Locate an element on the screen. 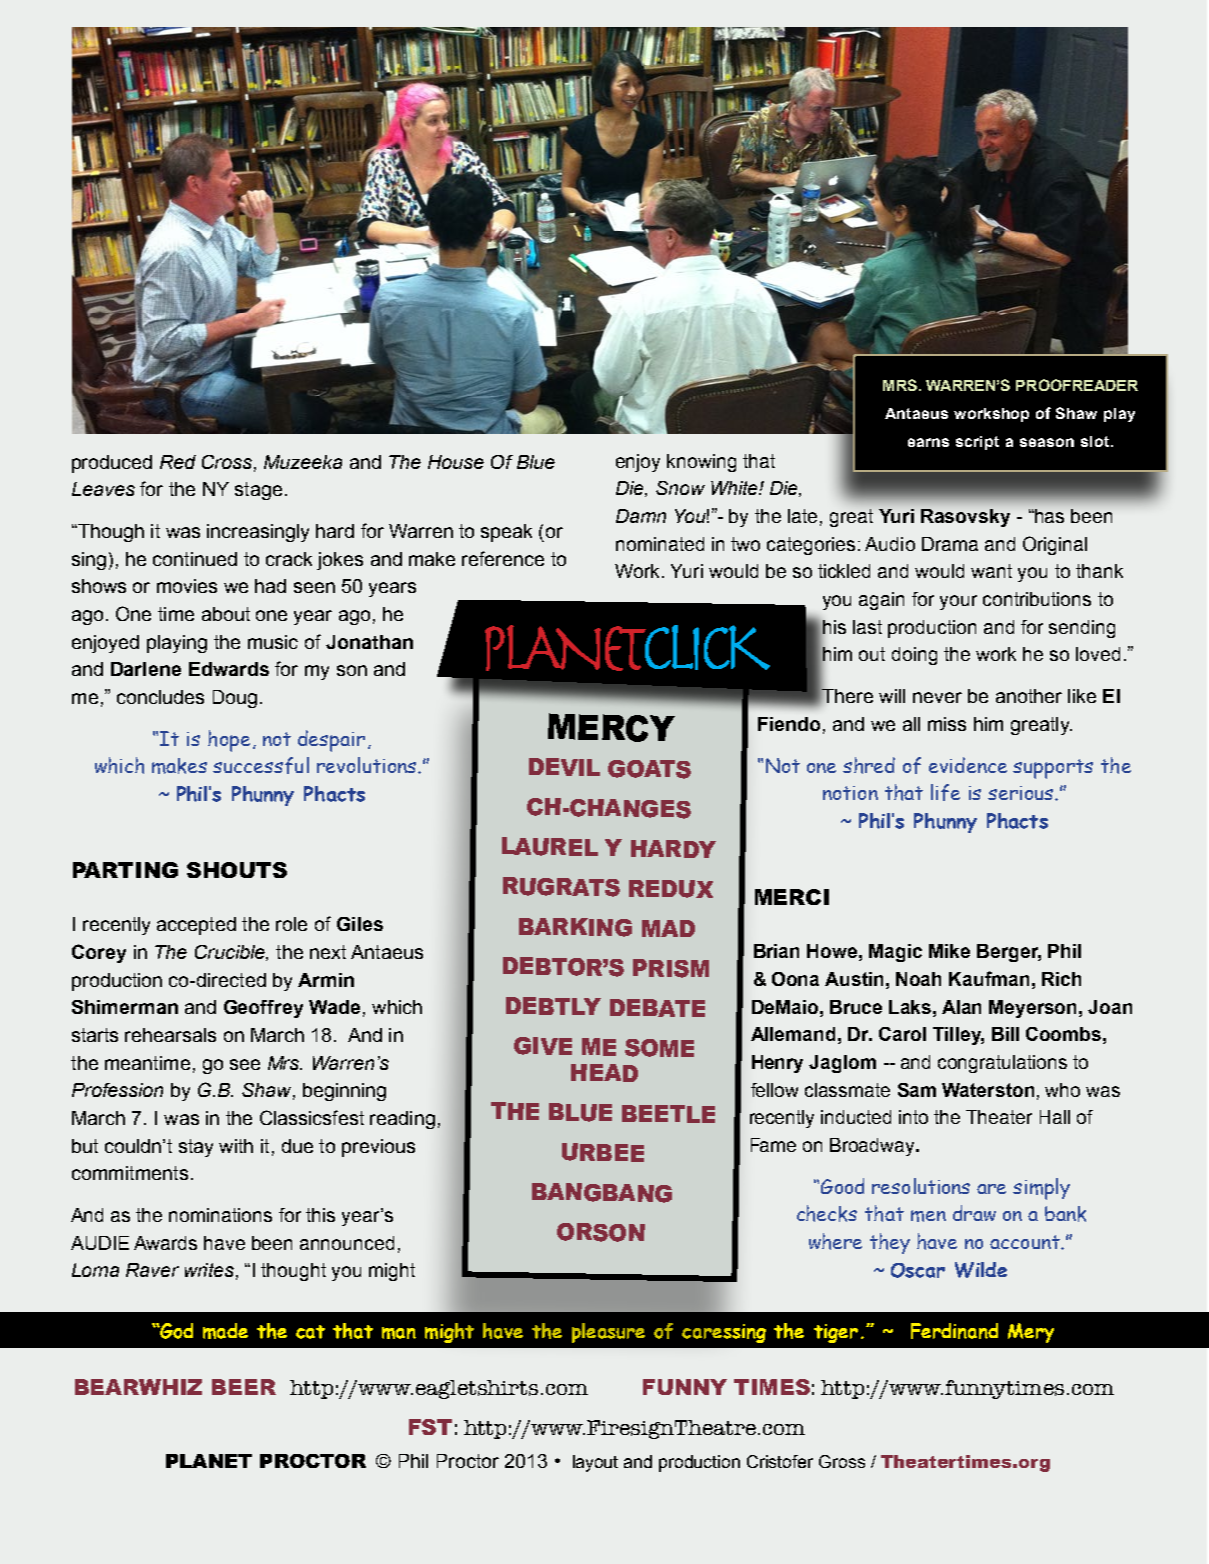 This screenshot has height=1564, width=1209. simply is located at coordinates (1041, 1189).
